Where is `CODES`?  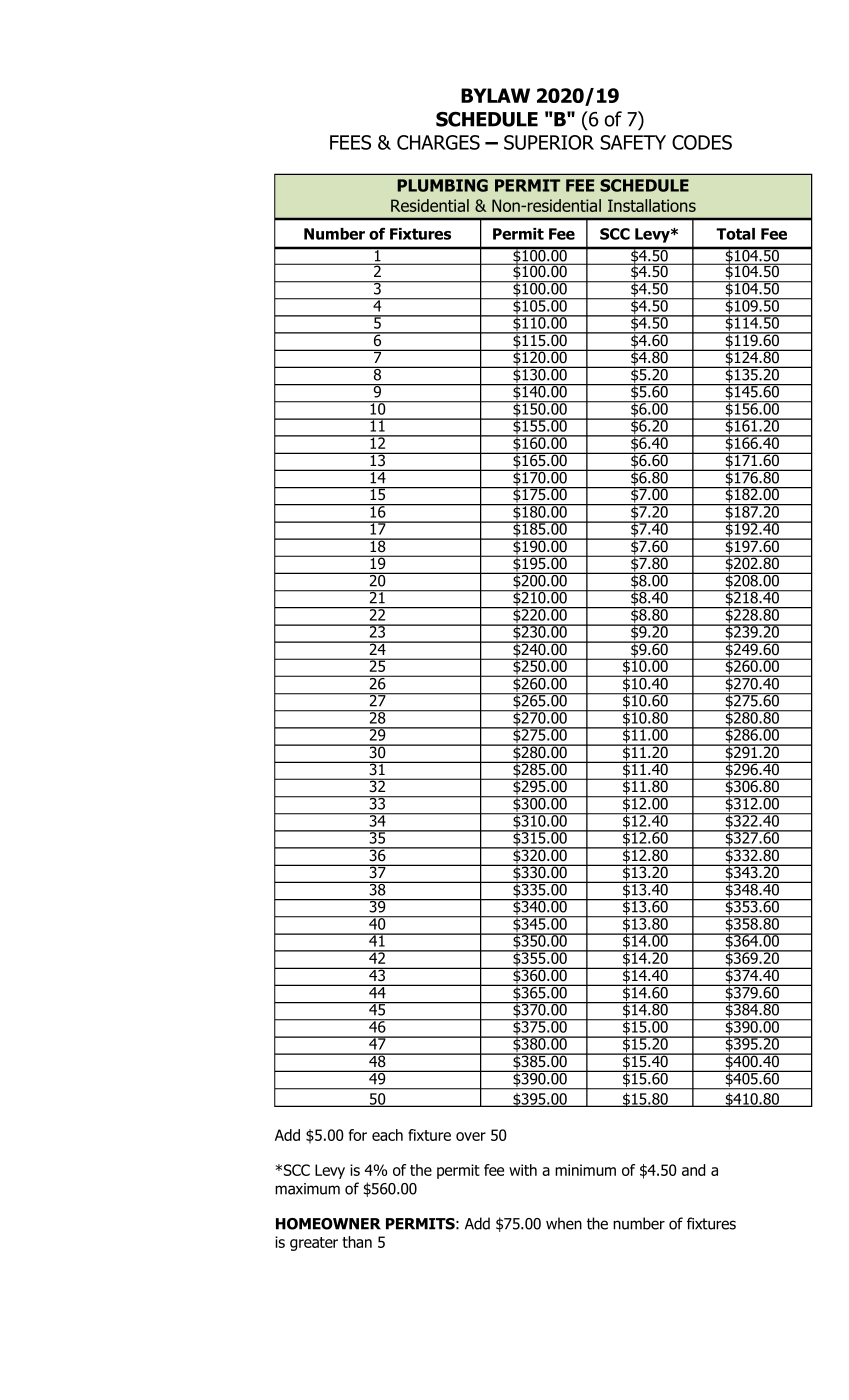
CODES is located at coordinates (702, 142).
